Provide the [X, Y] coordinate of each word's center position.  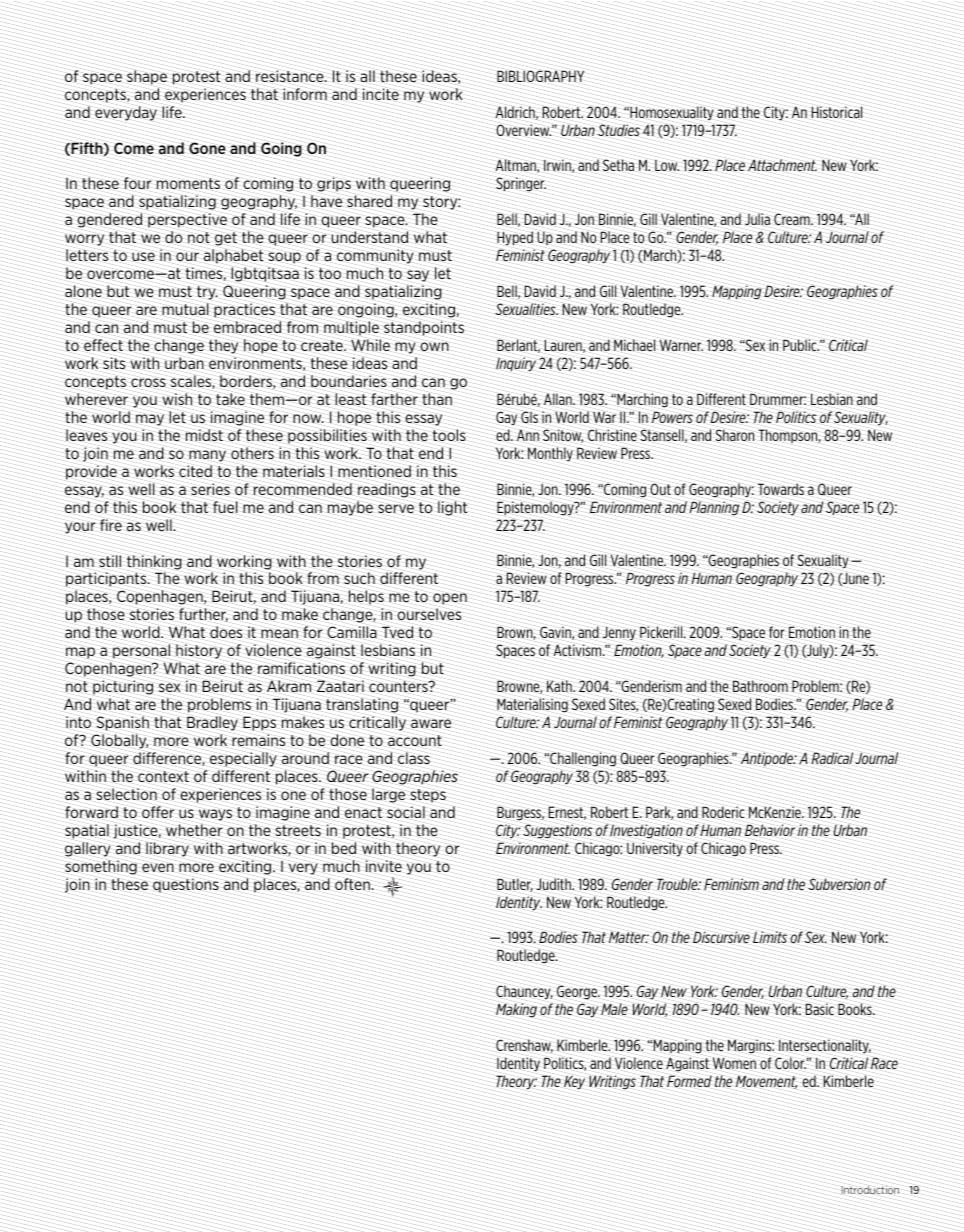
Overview [523, 130]
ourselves [429, 614]
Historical [837, 112]
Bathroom [760, 686]
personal [141, 651]
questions [186, 885]
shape [147, 77]
